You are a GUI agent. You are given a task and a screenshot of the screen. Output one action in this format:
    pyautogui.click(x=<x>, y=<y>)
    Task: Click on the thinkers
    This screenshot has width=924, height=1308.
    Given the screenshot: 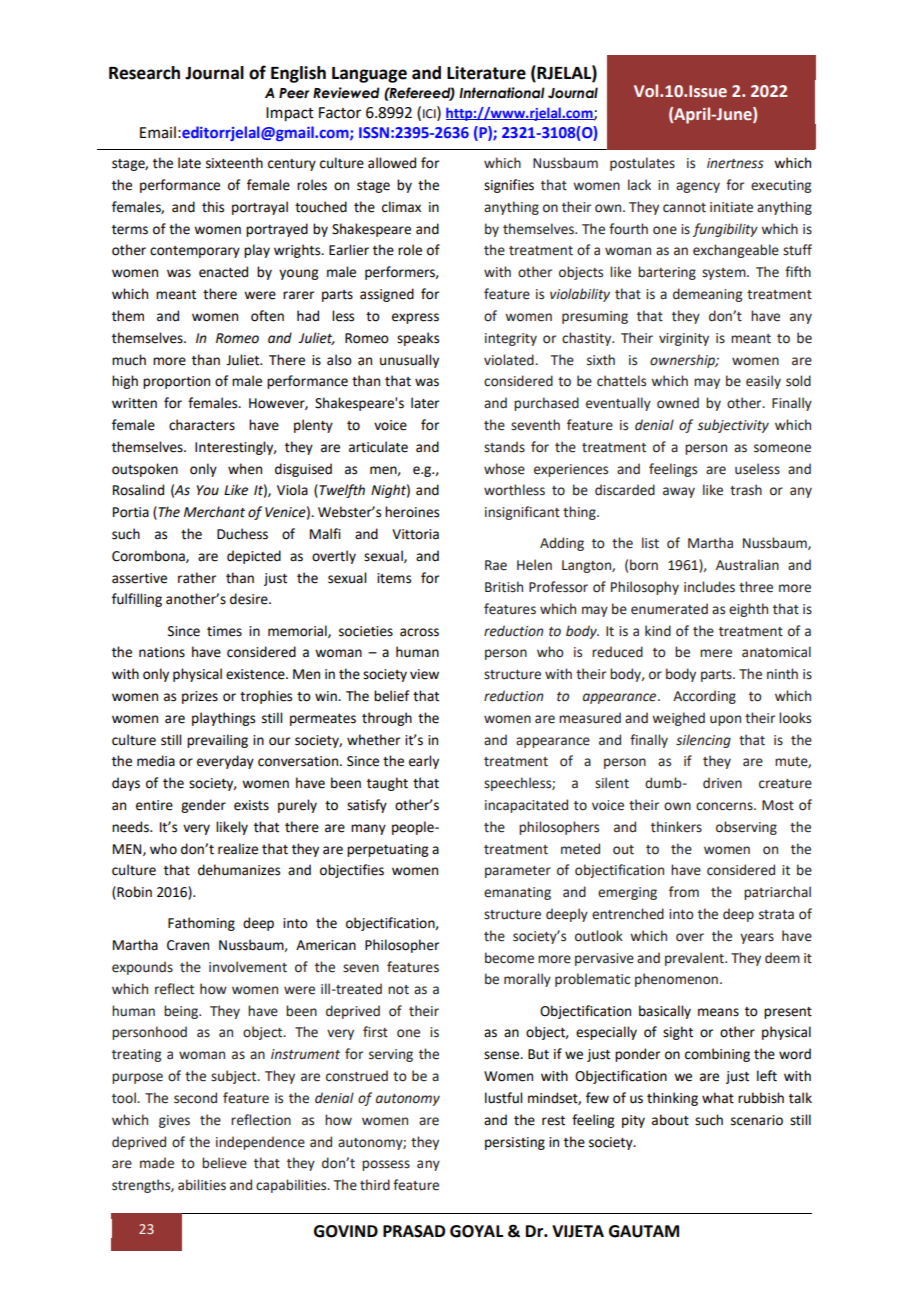 What is the action you would take?
    pyautogui.click(x=676, y=827)
